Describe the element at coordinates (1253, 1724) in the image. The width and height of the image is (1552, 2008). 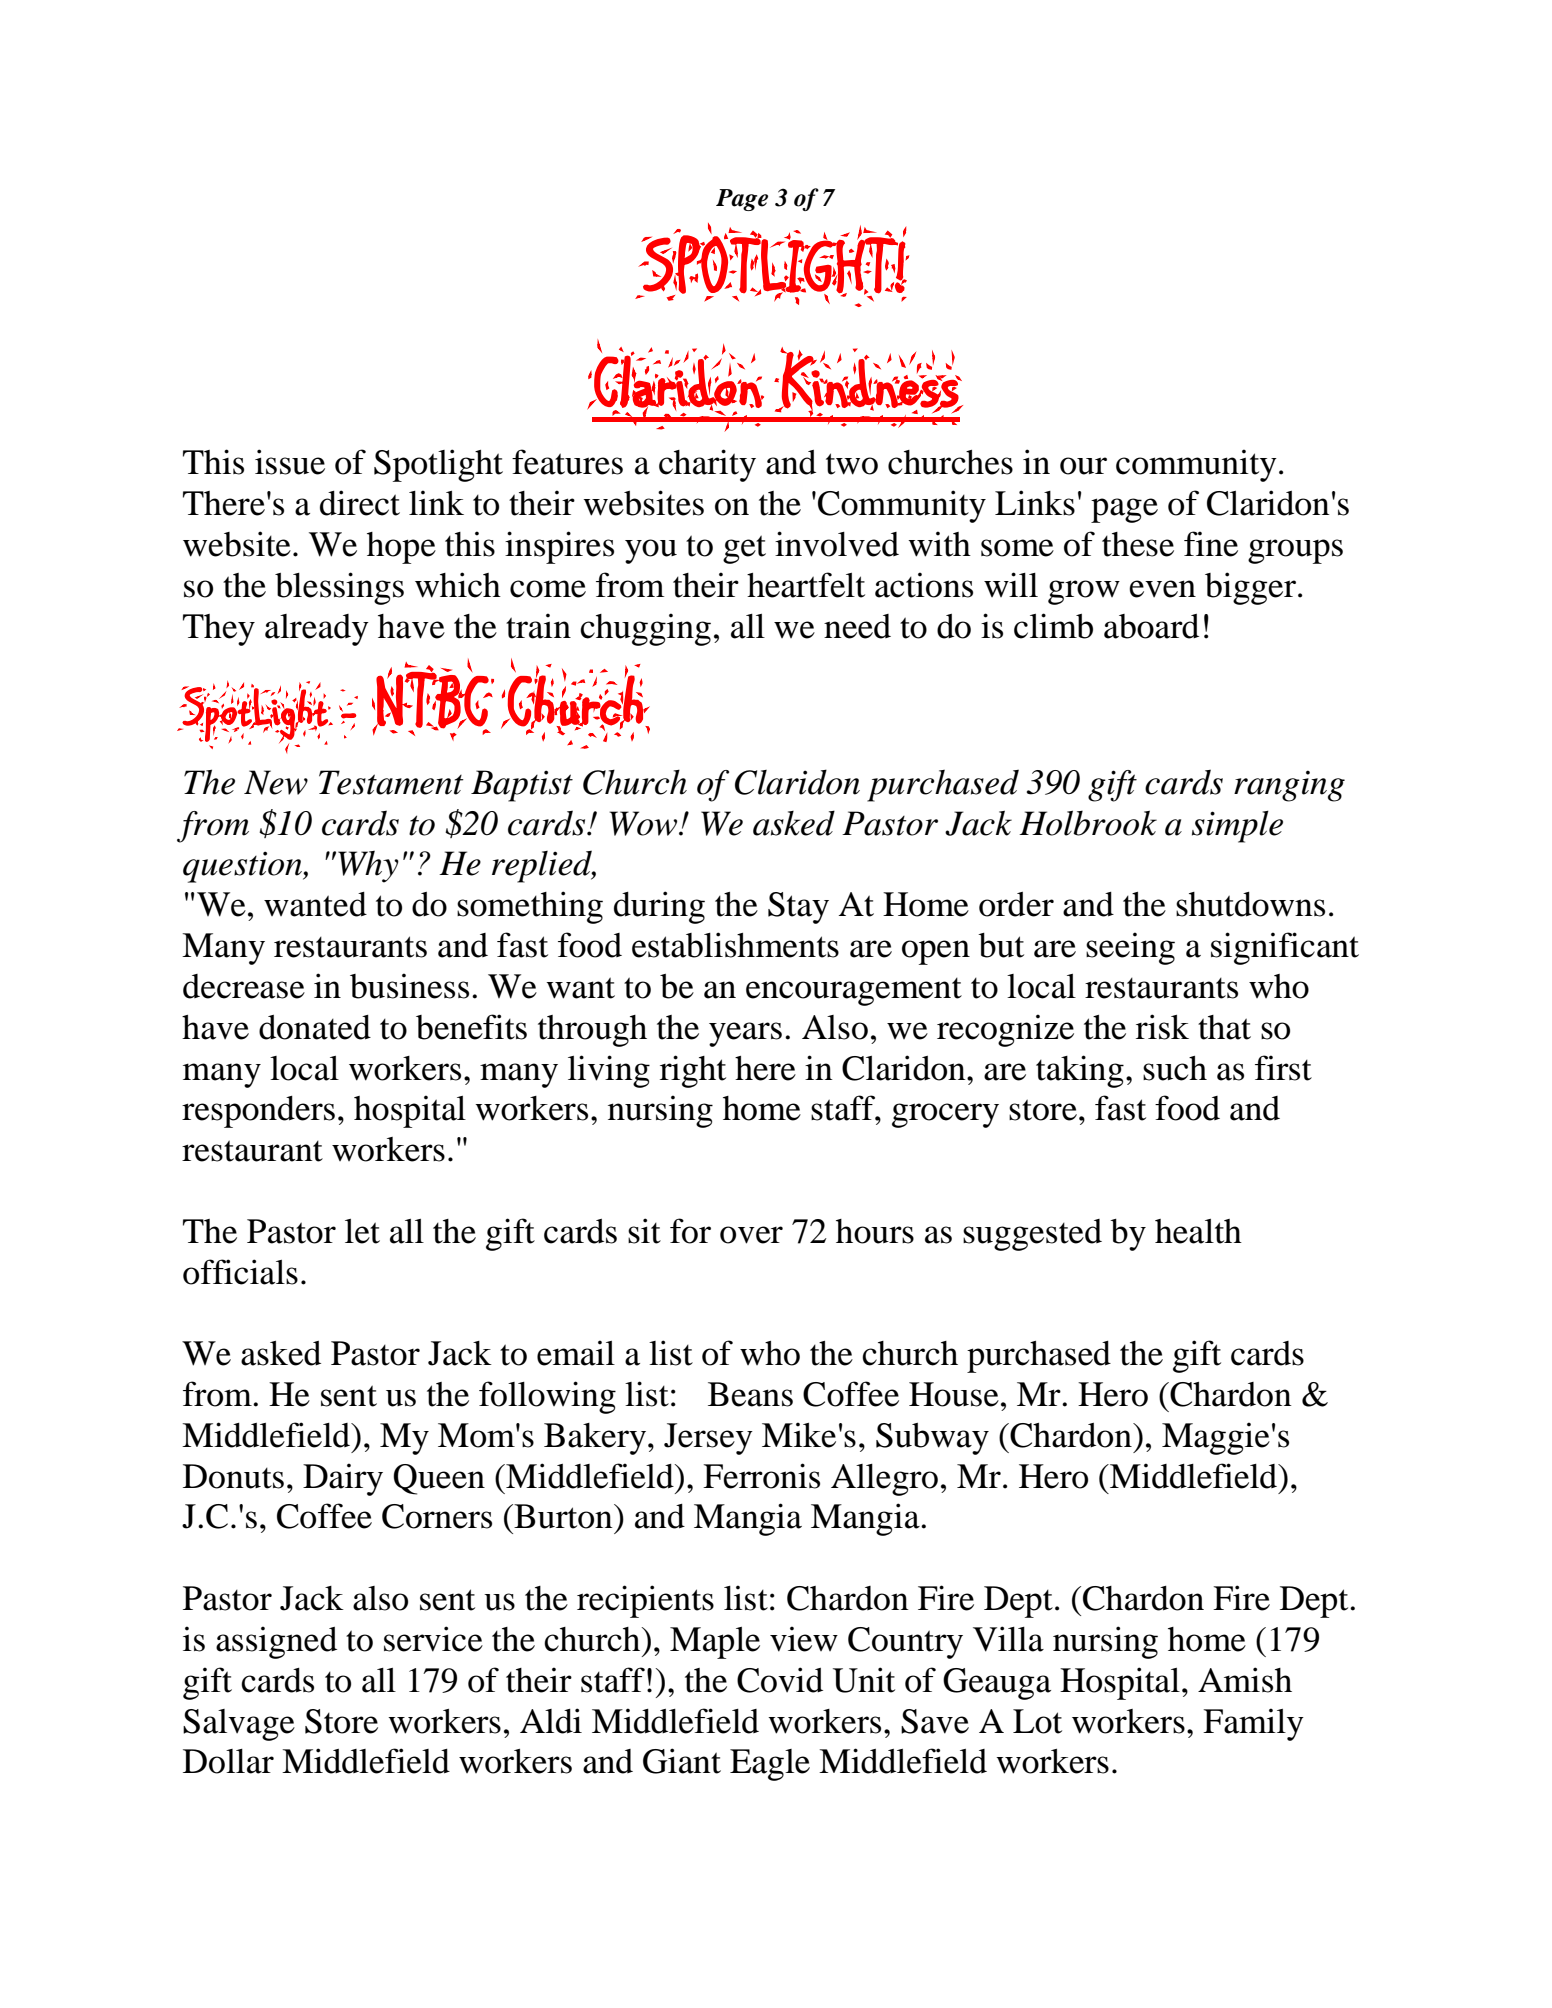
I see `Family` at that location.
